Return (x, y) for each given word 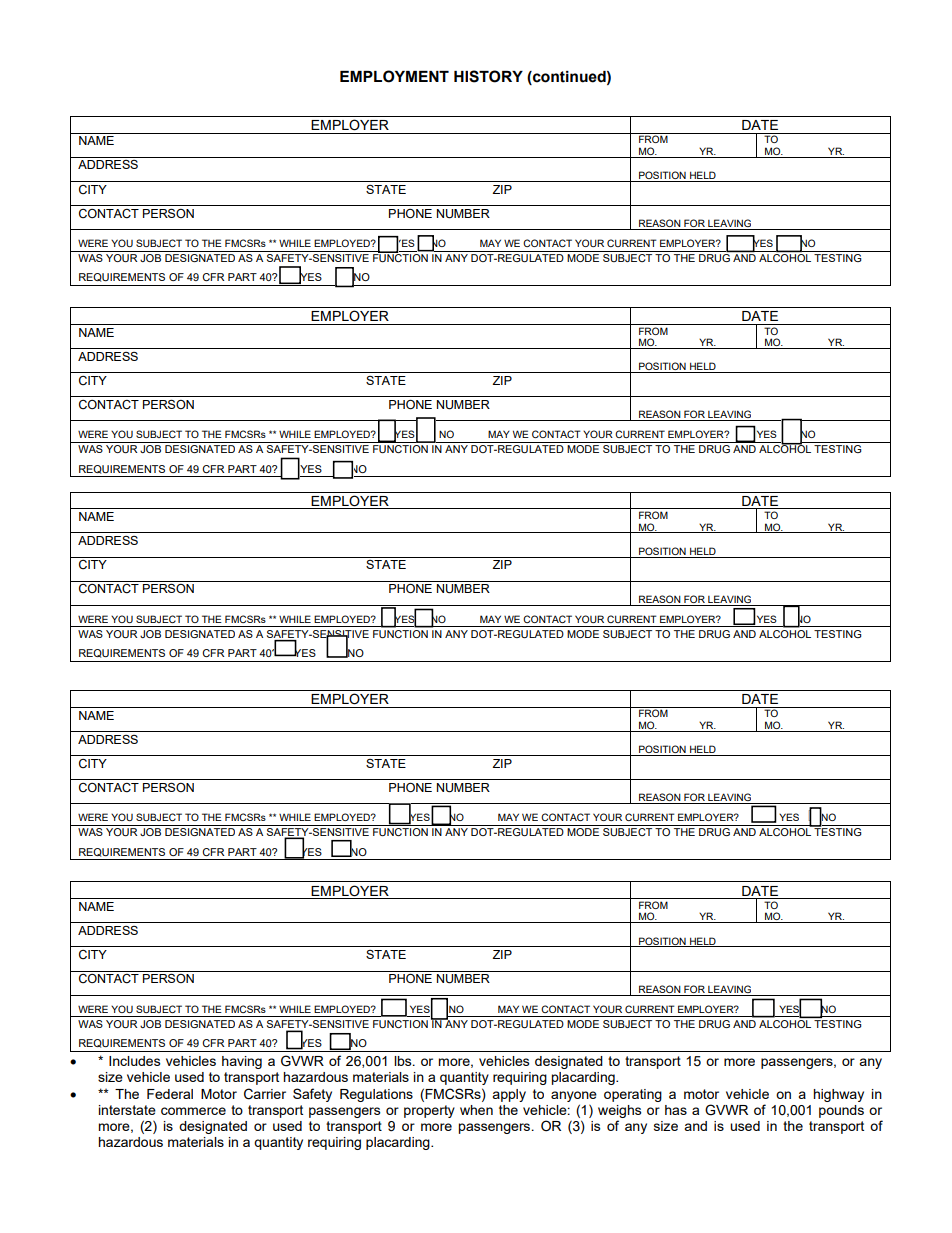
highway (838, 1095)
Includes (135, 1061)
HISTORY (488, 76)
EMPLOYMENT (394, 76)
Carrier (265, 1094)
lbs (404, 1061)
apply (509, 1095)
